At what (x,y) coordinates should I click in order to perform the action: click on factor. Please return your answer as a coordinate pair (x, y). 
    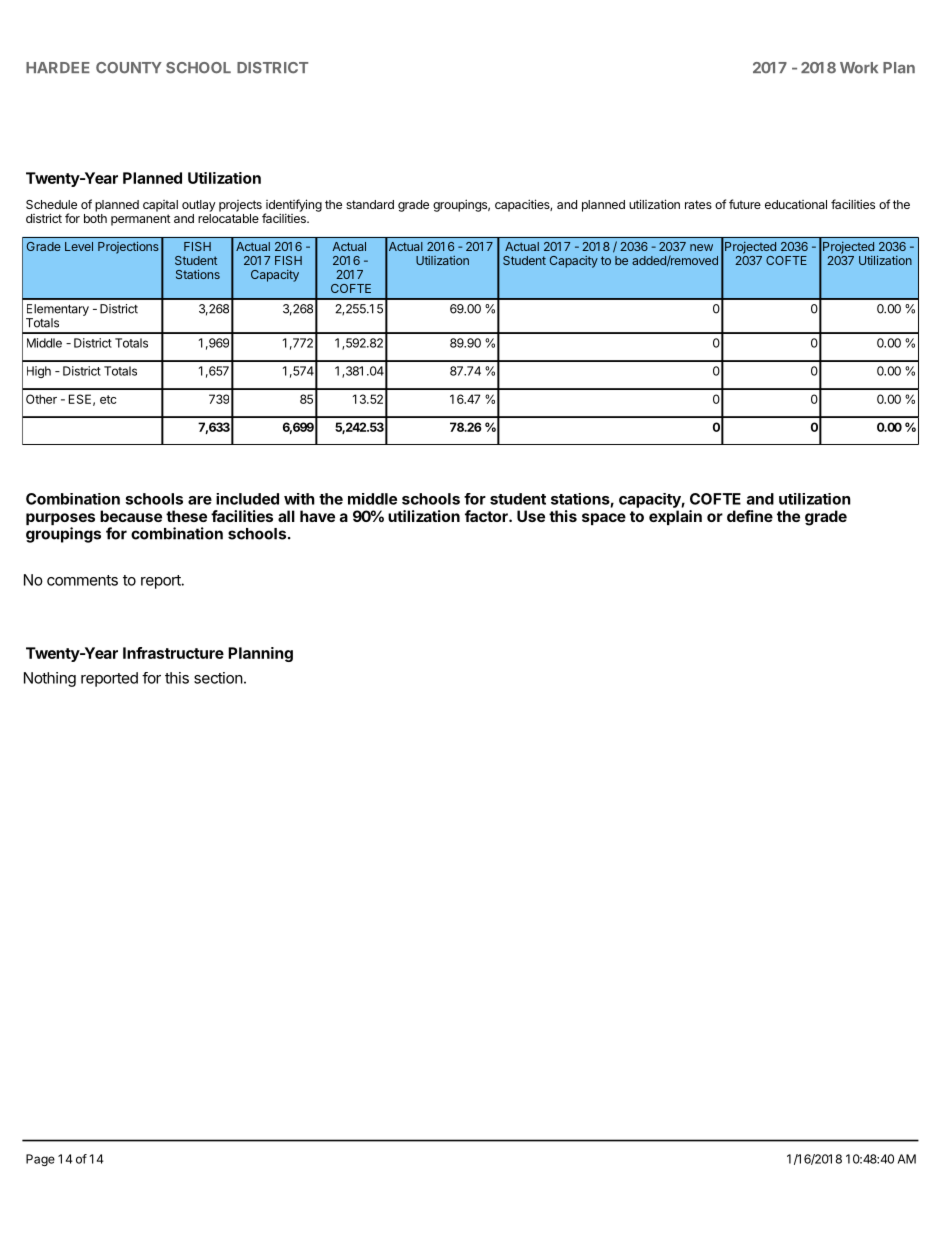
    Looking at the image, I should click on (487, 516).
